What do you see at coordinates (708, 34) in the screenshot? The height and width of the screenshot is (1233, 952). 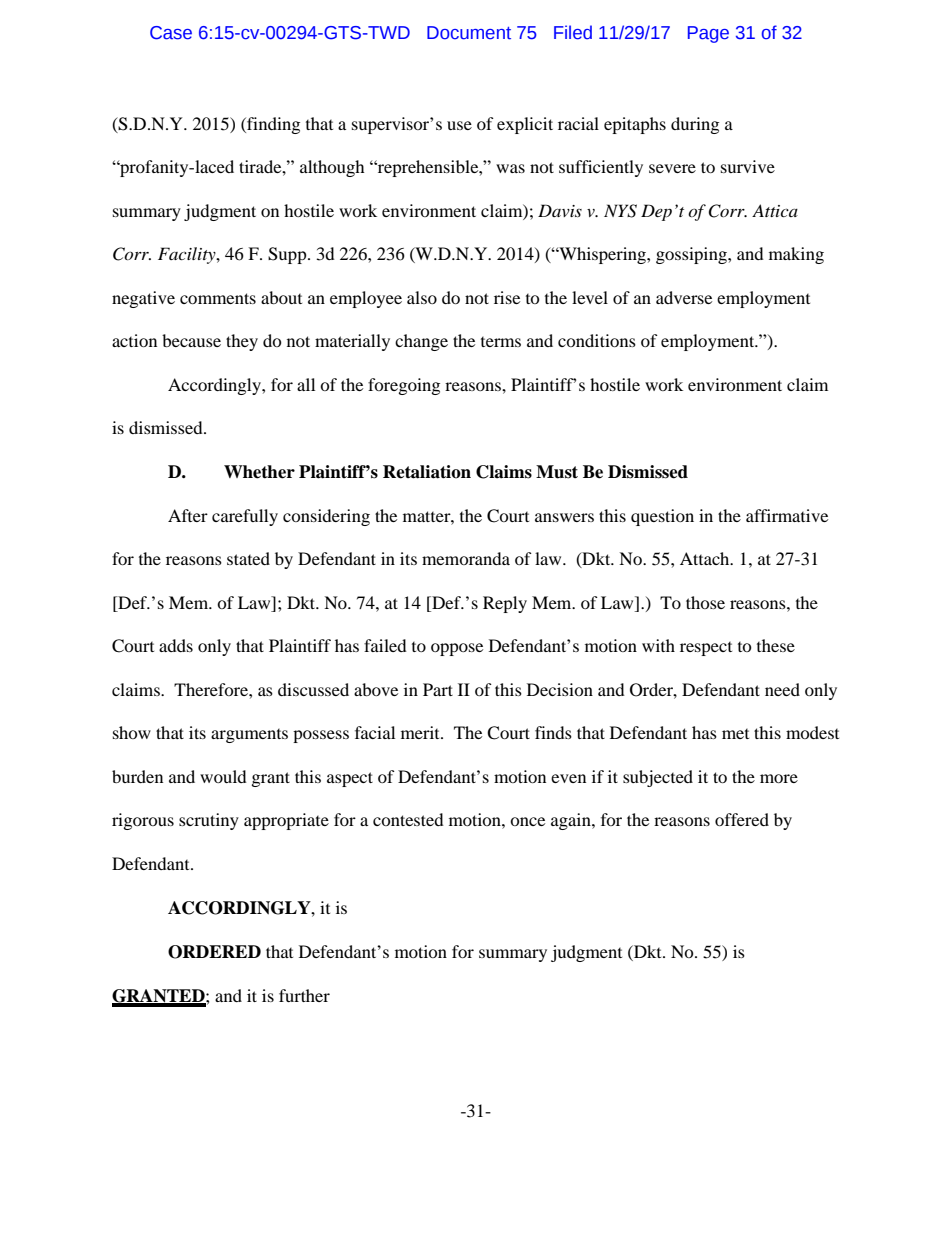 I see `Page` at bounding box center [708, 34].
